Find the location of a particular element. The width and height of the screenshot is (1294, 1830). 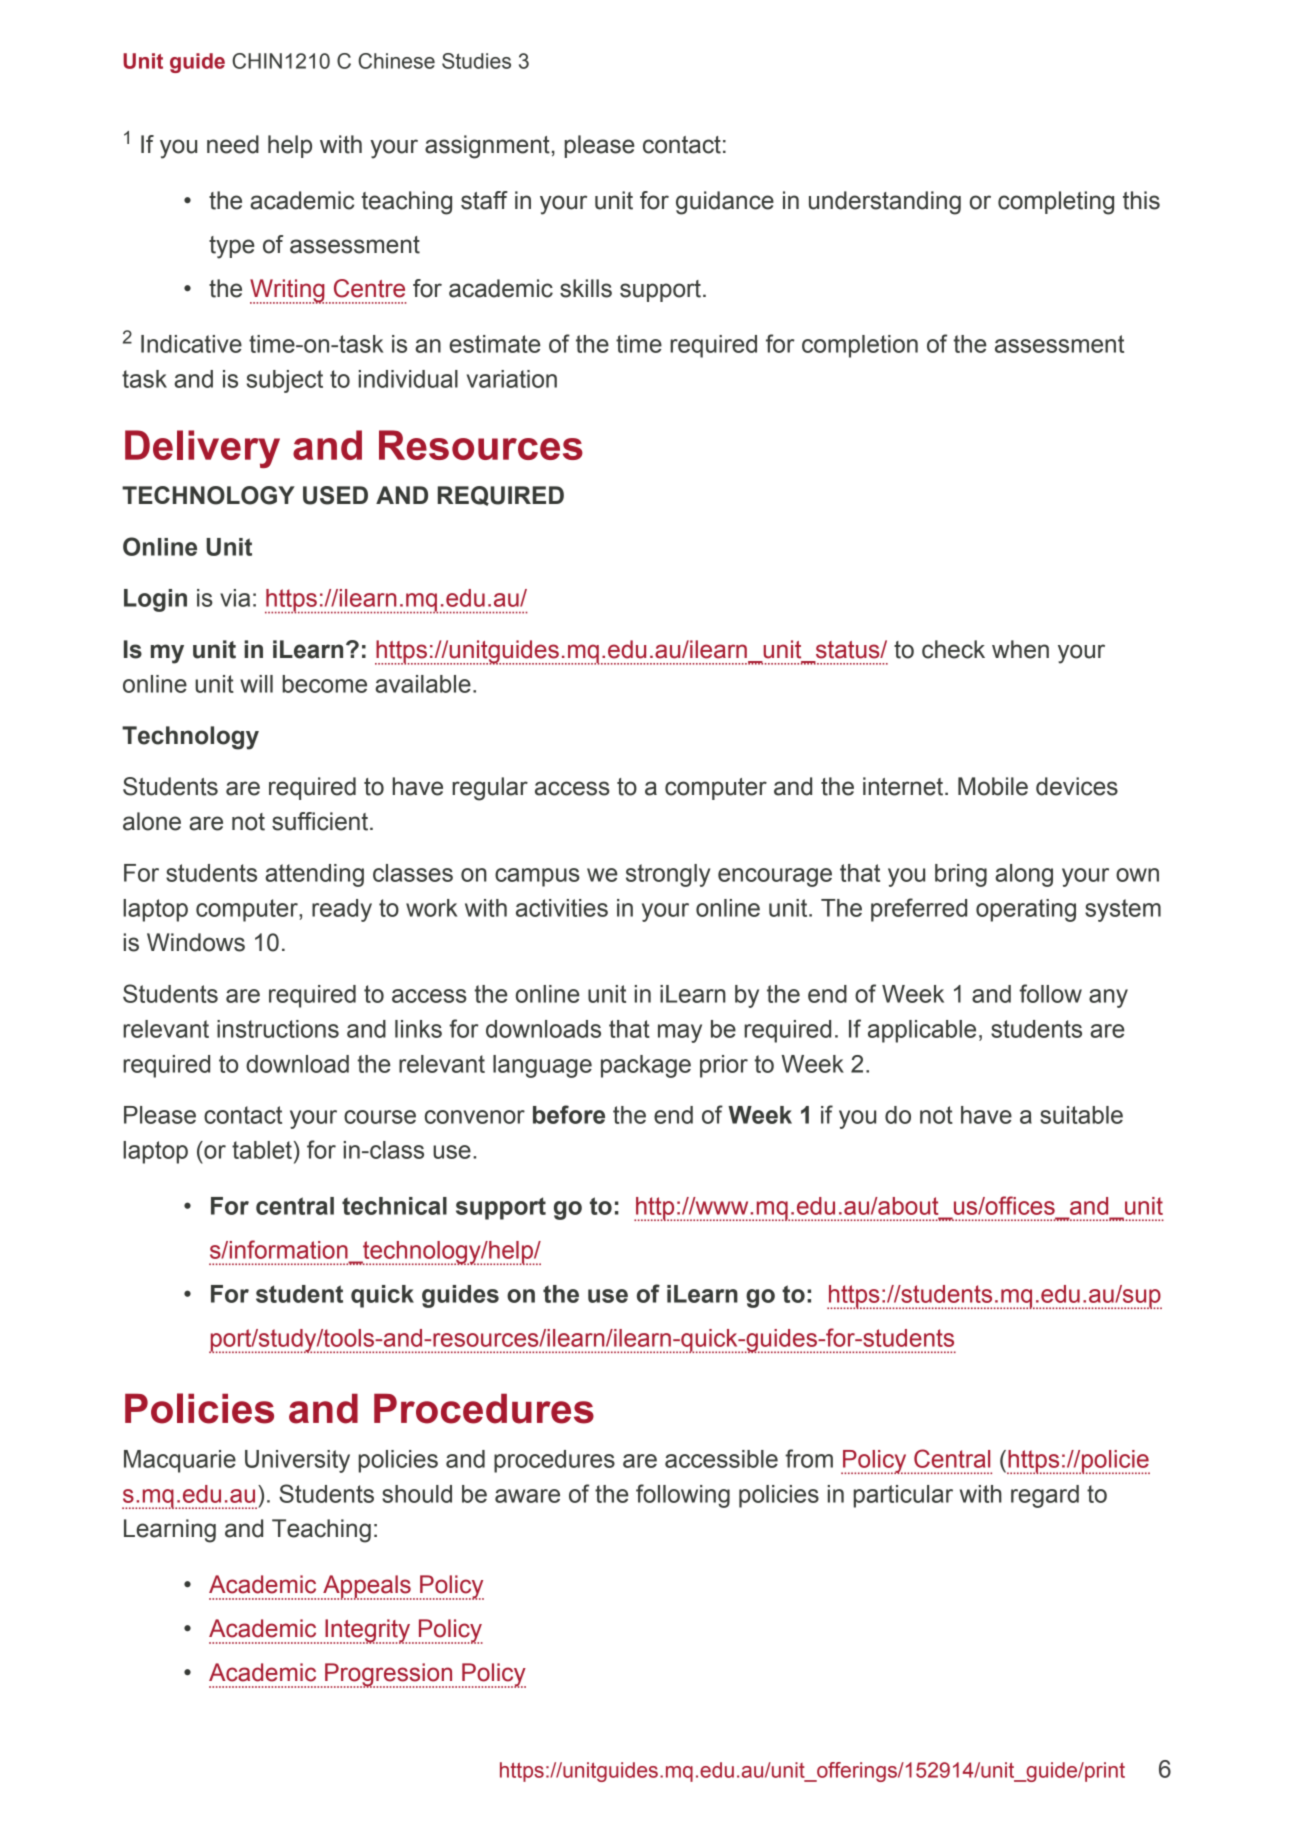

USED is located at coordinates (335, 495).
